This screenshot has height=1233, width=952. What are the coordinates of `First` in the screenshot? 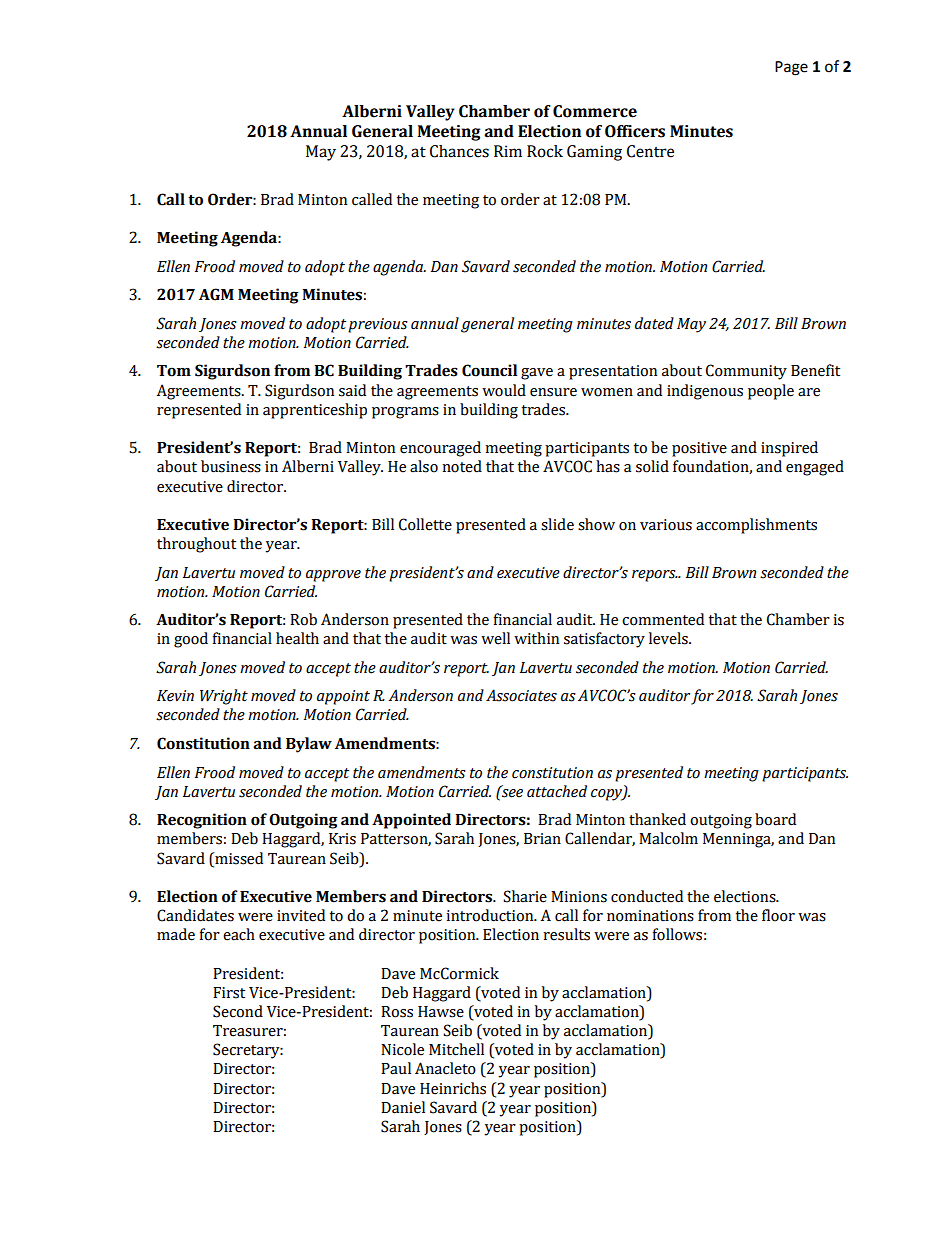 It's located at (229, 993).
